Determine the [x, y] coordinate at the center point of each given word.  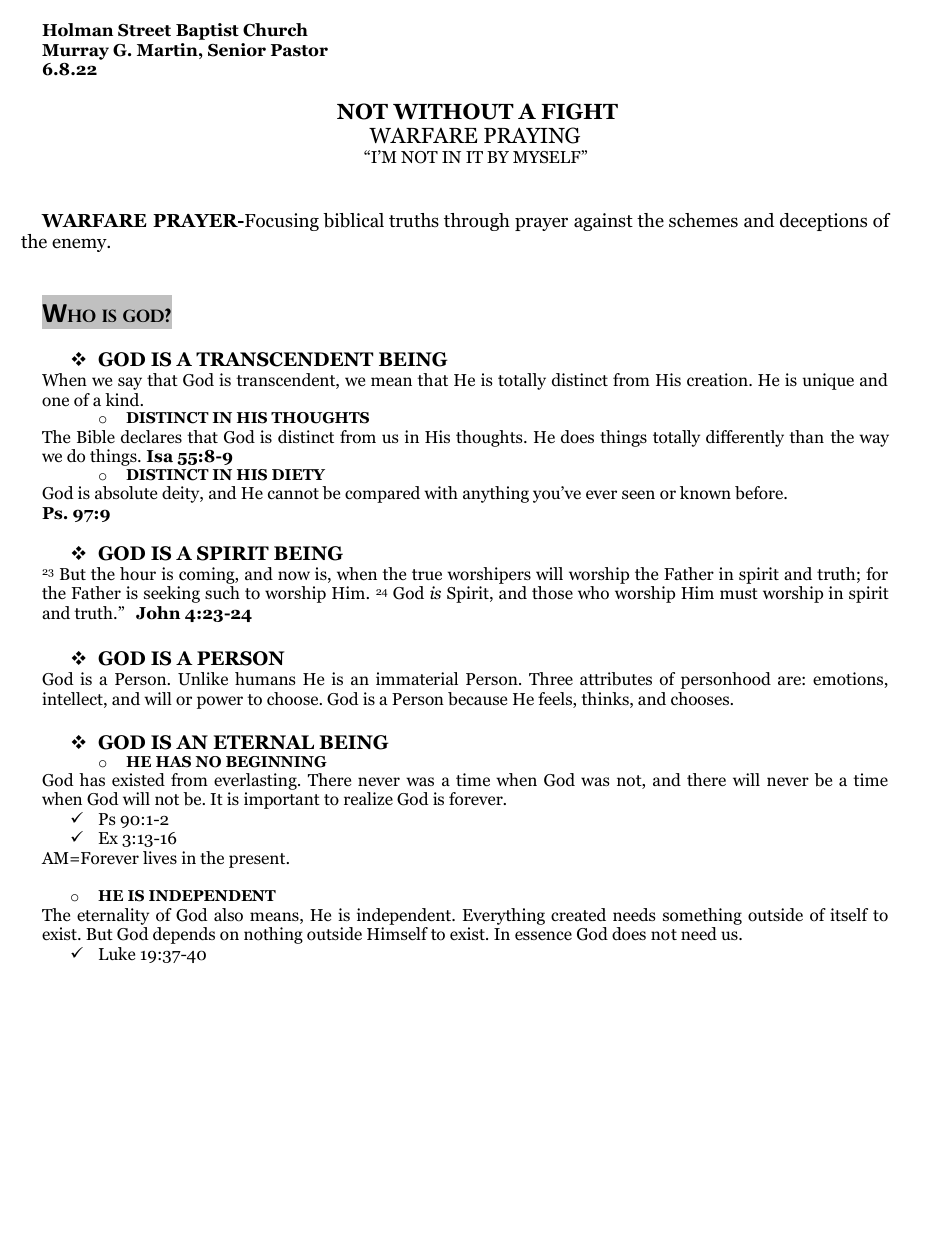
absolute [126, 493]
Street [144, 30]
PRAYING [532, 135]
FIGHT [579, 111]
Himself [397, 934]
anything [496, 494]
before [760, 493]
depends [184, 935]
